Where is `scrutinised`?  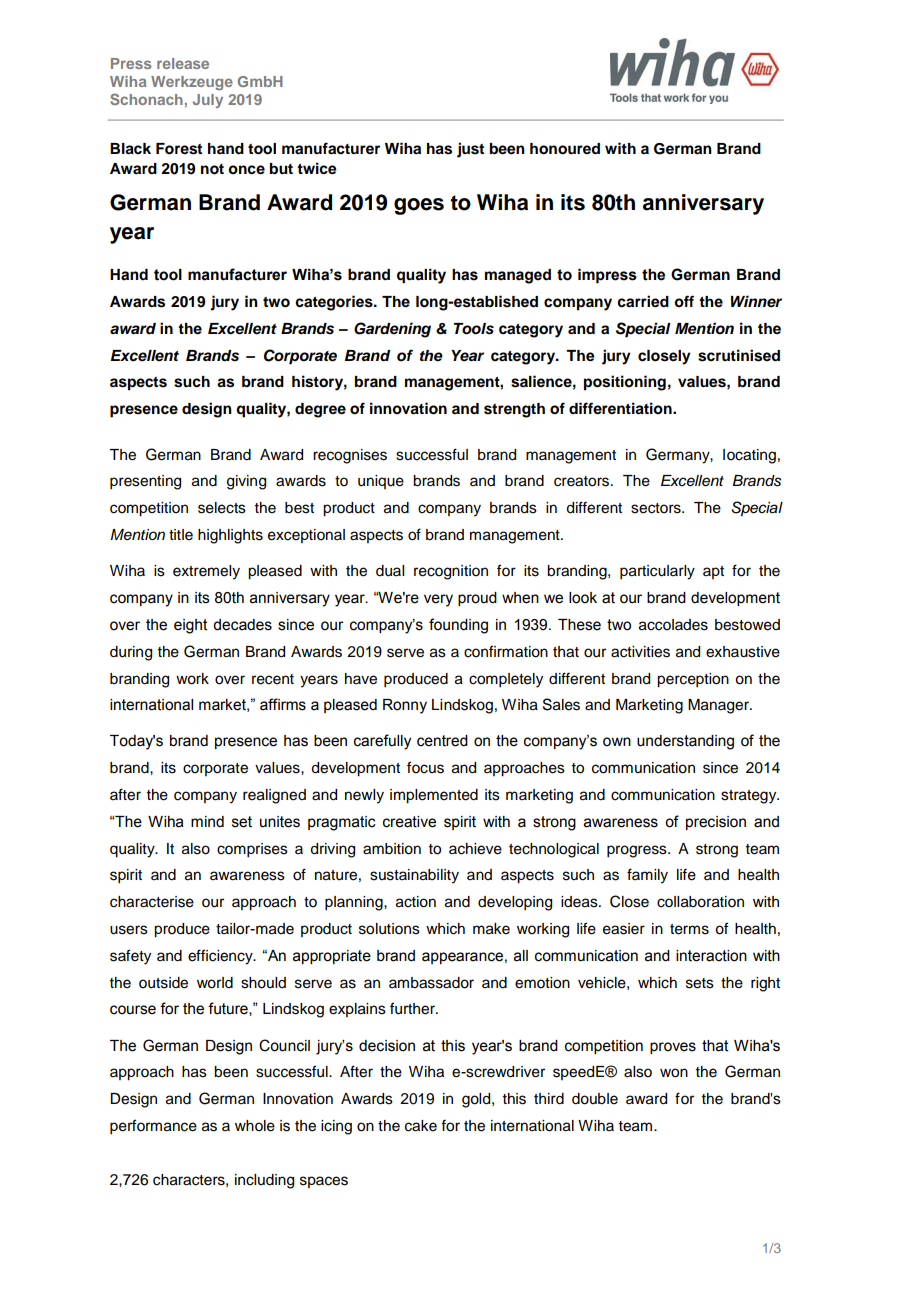
scrutinised is located at coordinates (739, 355).
